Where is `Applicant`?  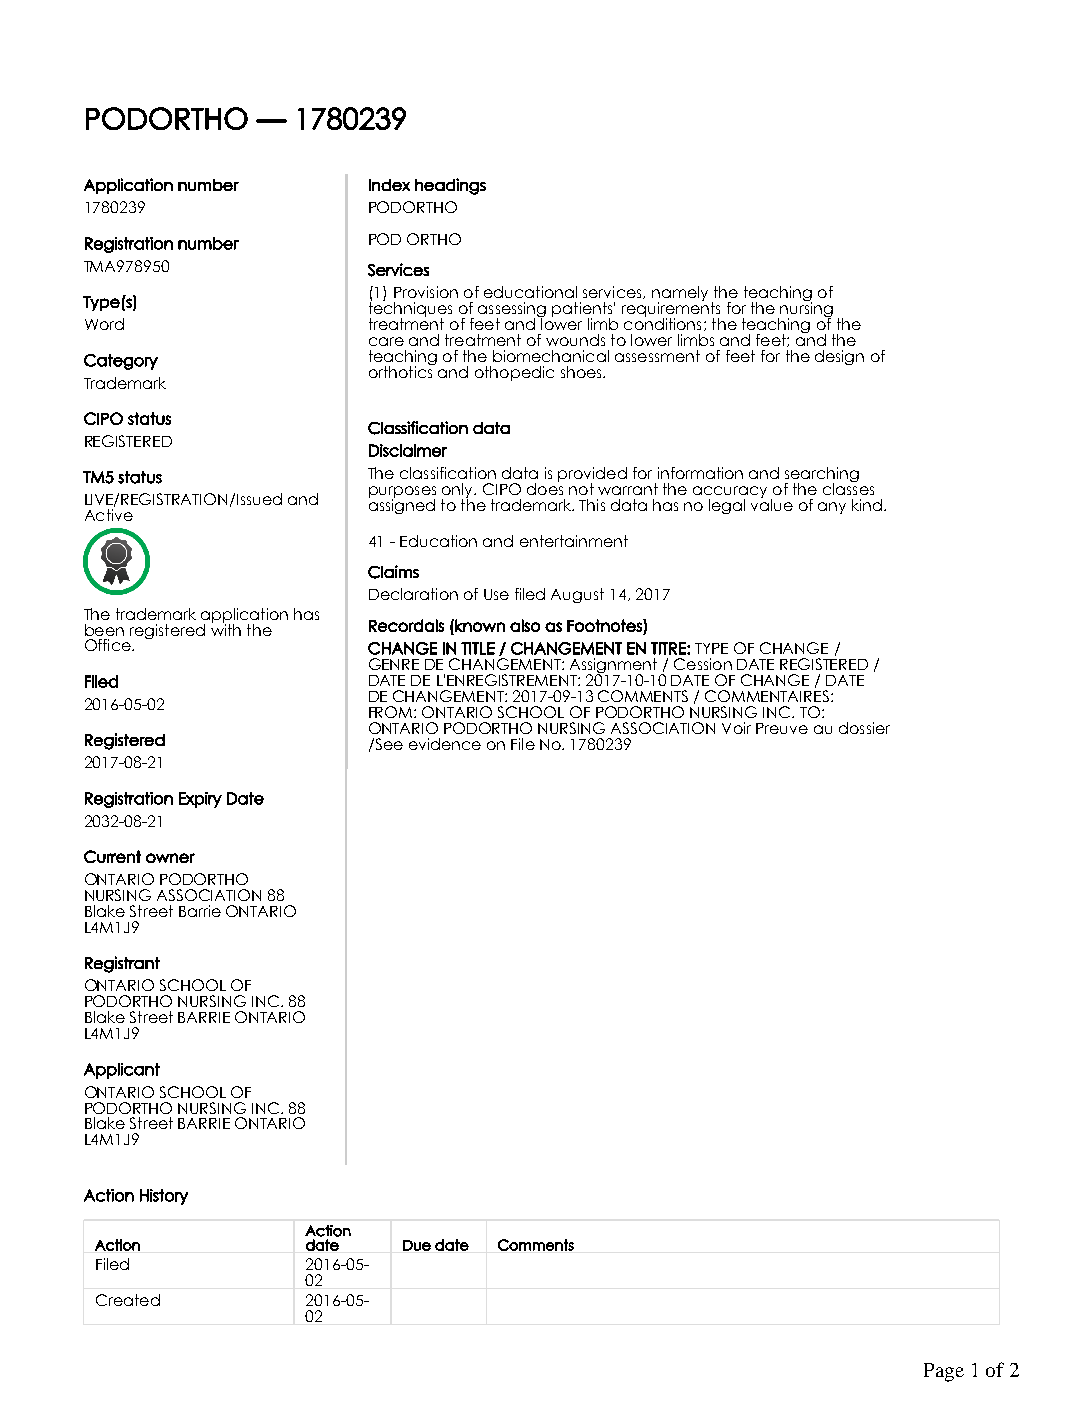
Applicant is located at coordinates (122, 1071).
